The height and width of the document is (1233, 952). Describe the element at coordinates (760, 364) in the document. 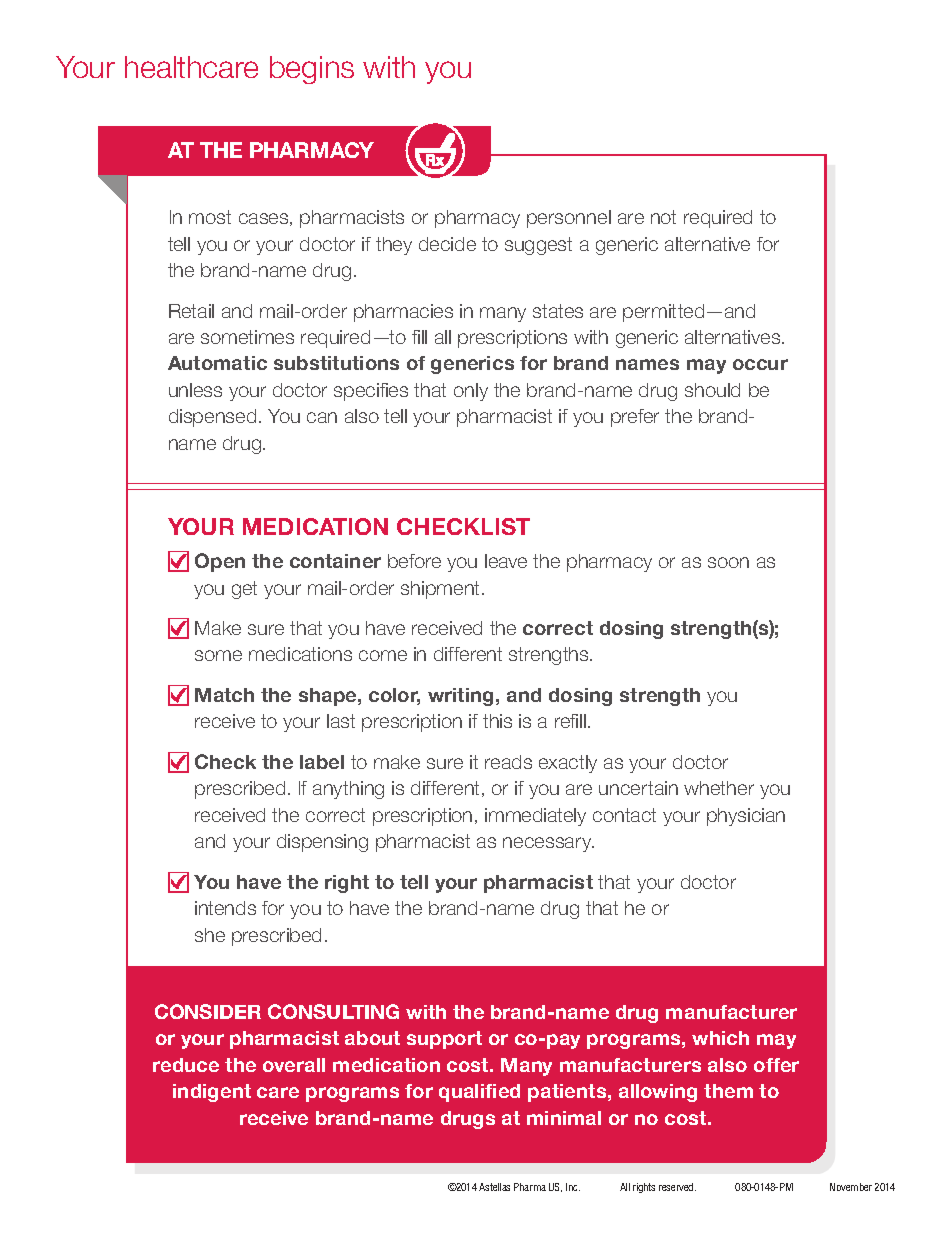

I see `occur` at that location.
